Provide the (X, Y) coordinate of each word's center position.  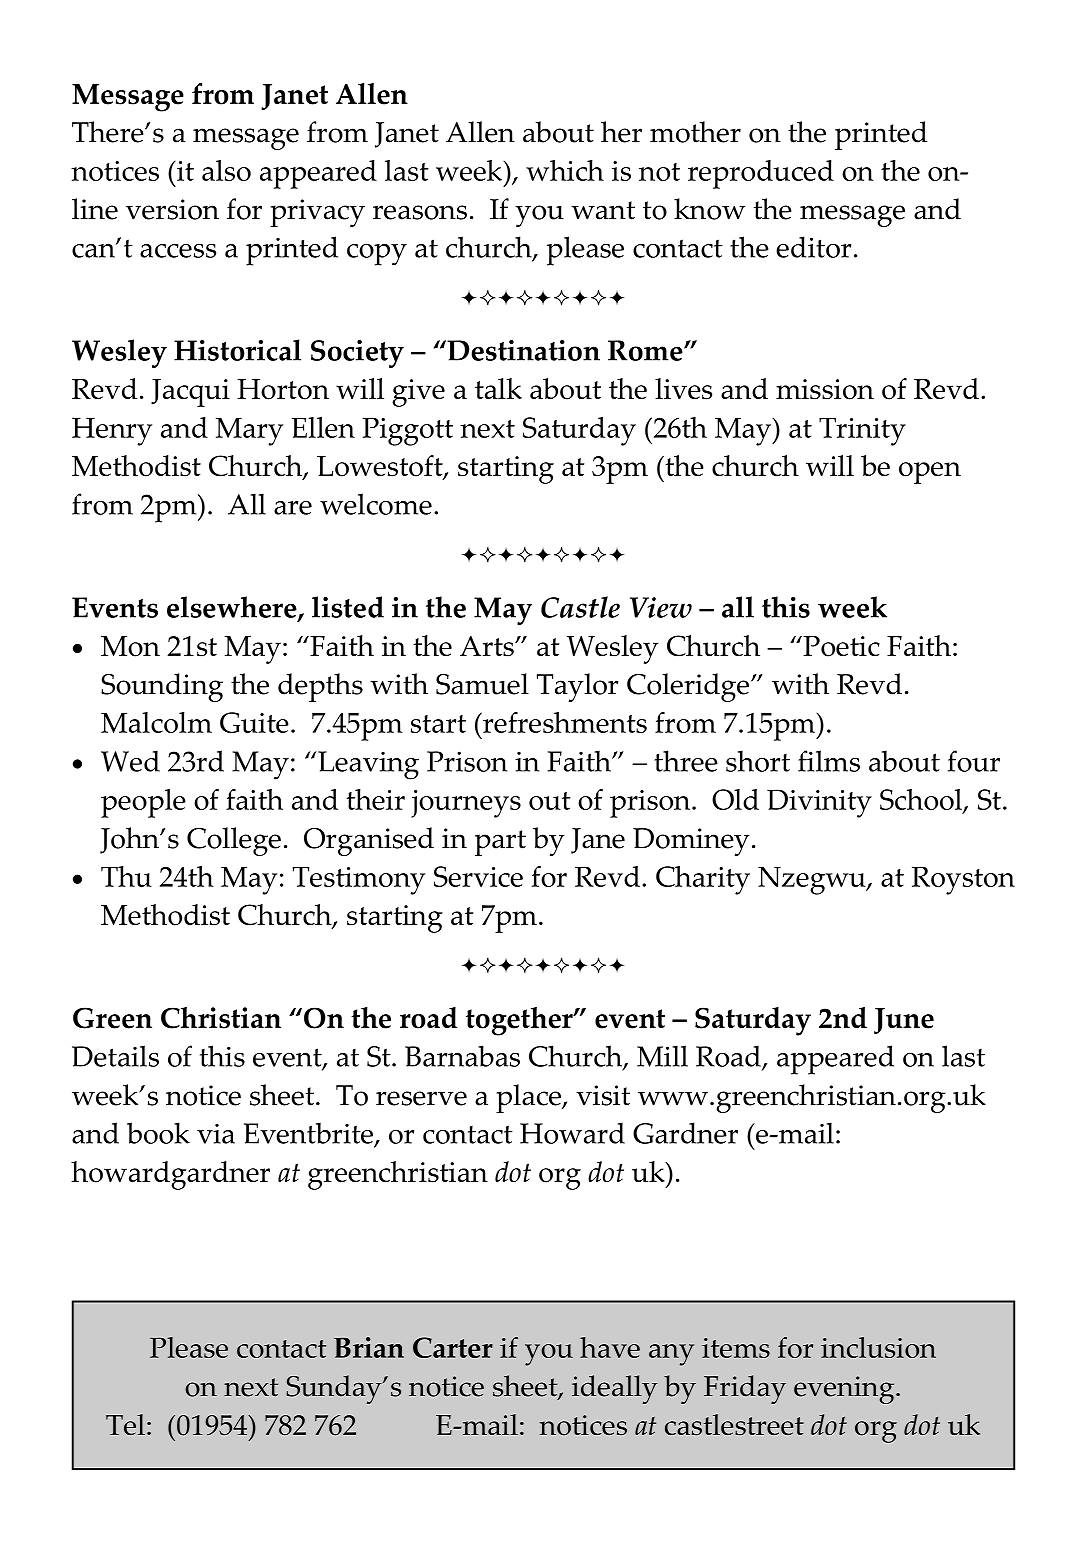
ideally (615, 1389)
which (565, 170)
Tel (125, 1424)
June (904, 1021)
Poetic (840, 646)
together (520, 1021)
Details (115, 1056)
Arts (488, 646)
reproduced (761, 174)
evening (845, 1390)
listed (348, 607)
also (226, 170)
